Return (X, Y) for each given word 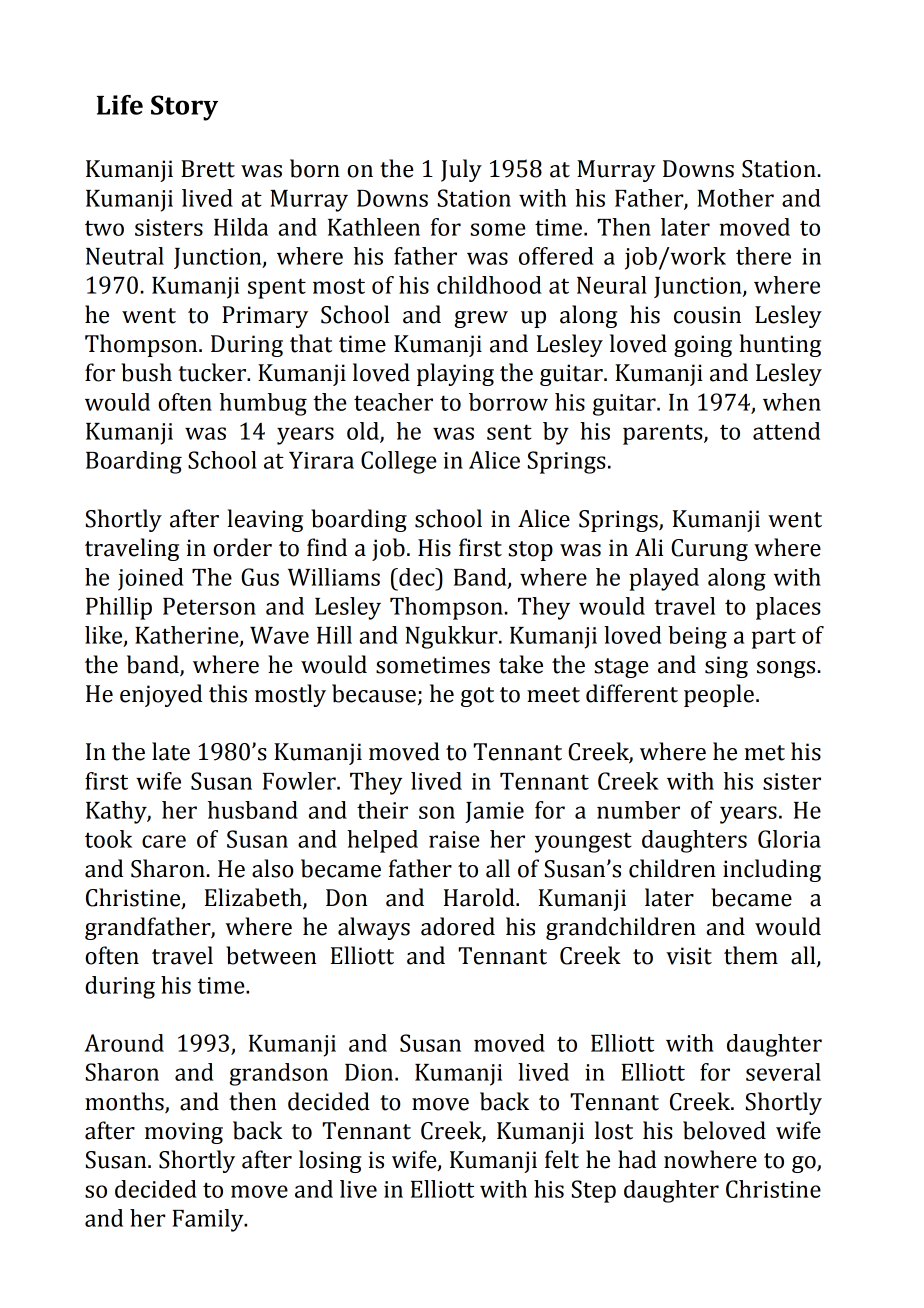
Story (184, 108)
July (461, 170)
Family (209, 1220)
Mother (735, 198)
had (637, 1159)
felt (562, 1159)
